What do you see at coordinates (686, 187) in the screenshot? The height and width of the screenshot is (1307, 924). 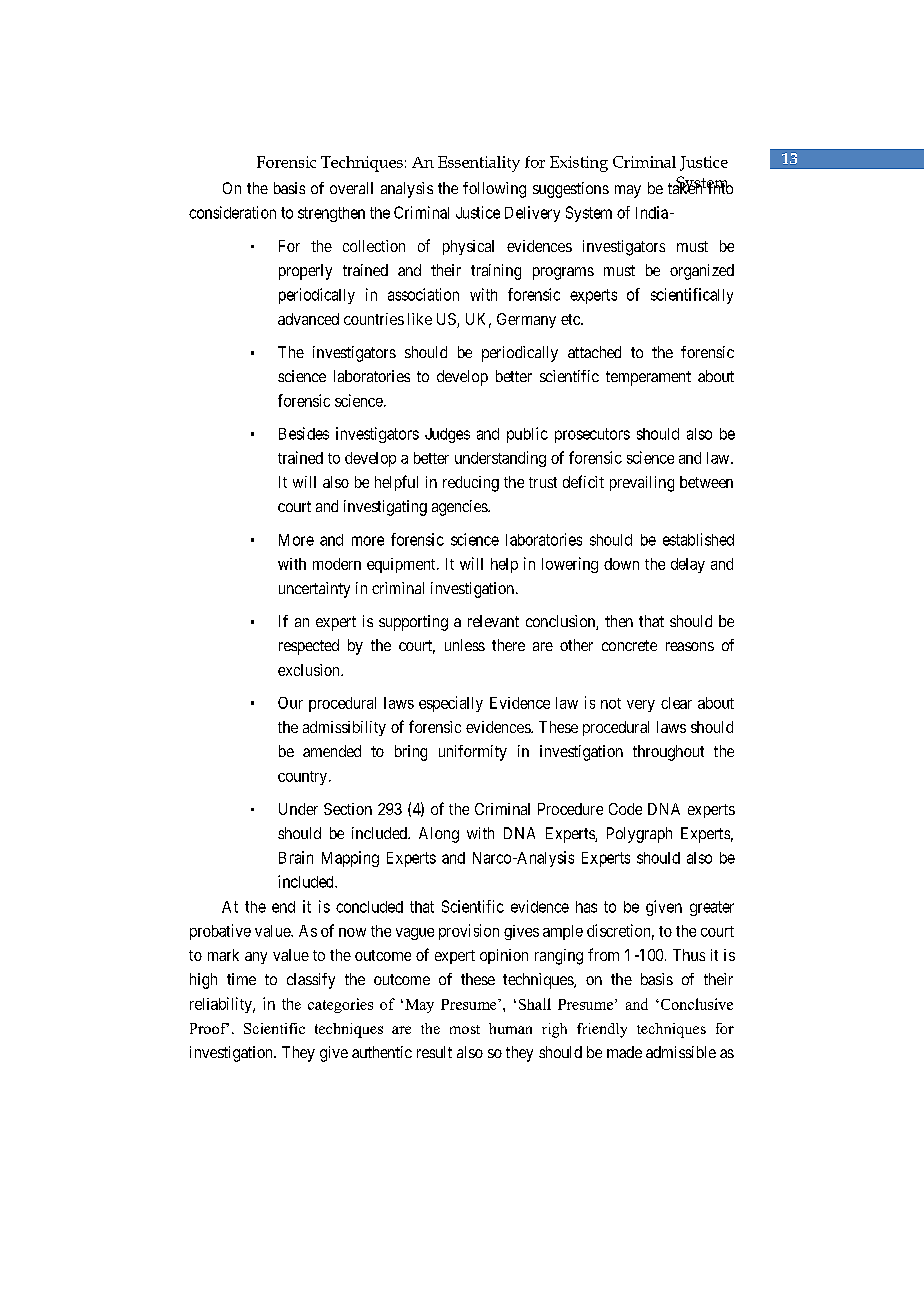 I see `taken` at bounding box center [686, 187].
